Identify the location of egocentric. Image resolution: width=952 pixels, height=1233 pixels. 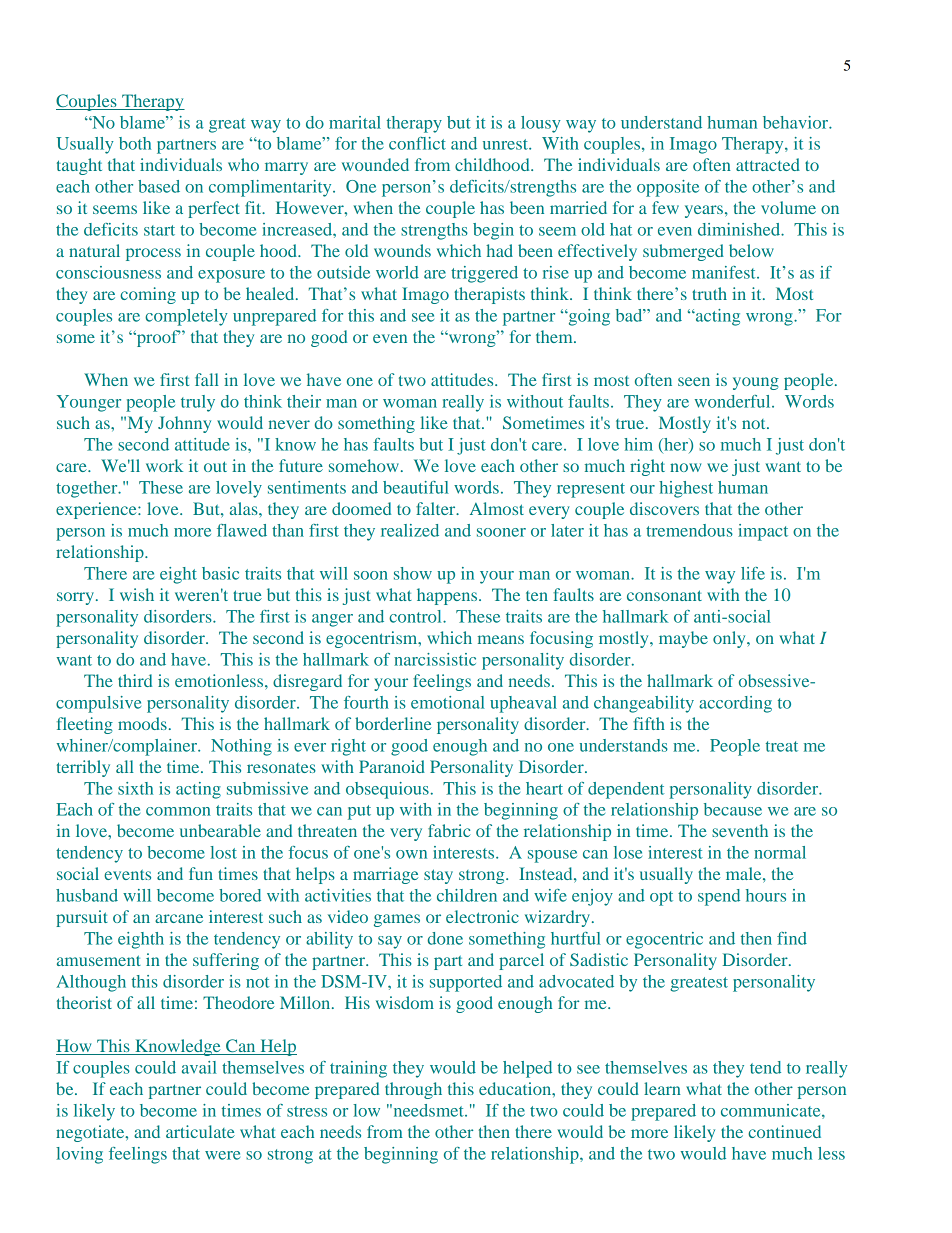
(664, 940).
